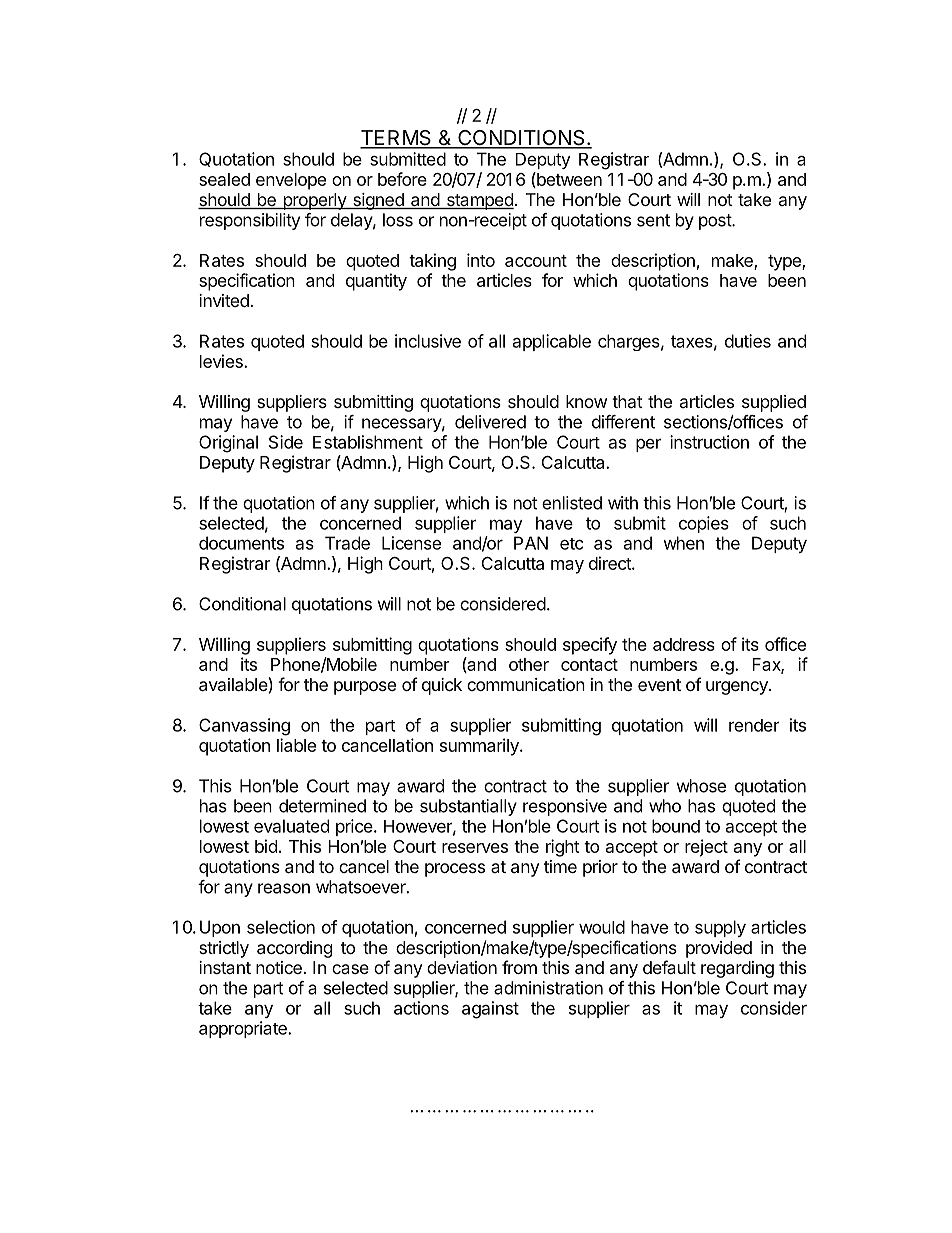 This screenshot has height=1233, width=952. I want to click on regarding, so click(737, 969).
